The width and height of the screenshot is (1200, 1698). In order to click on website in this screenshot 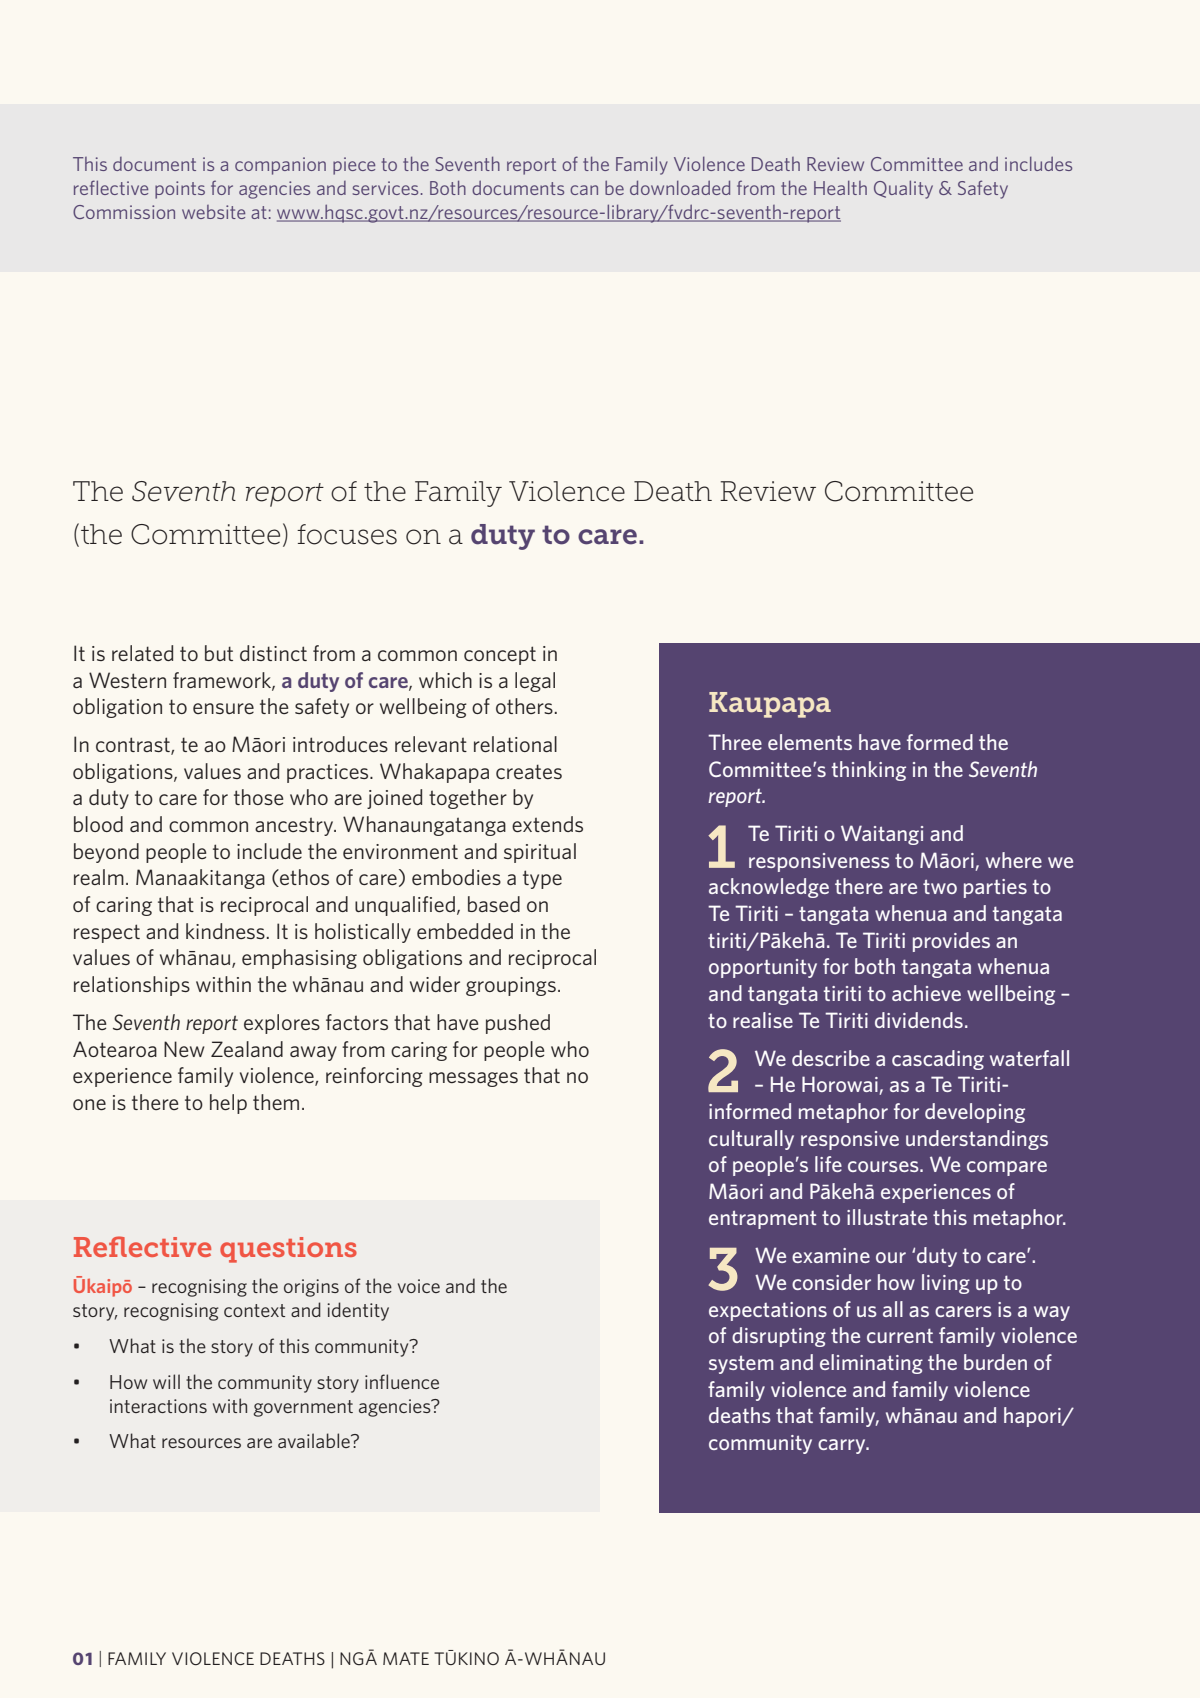, I will do `click(213, 212)`.
